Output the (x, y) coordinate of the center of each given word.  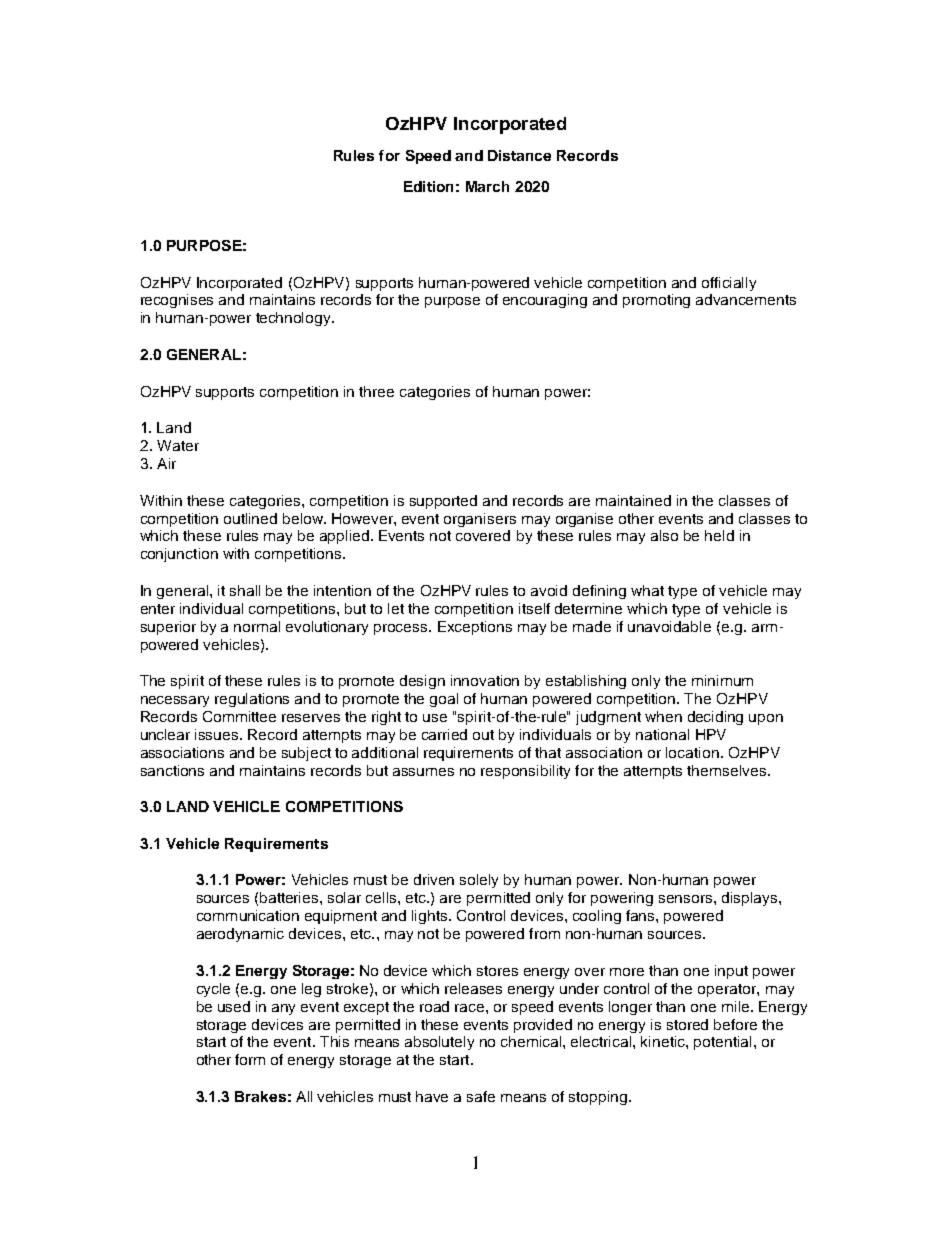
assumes (423, 772)
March (487, 186)
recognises (177, 301)
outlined (250, 518)
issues (218, 734)
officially (729, 284)
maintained (633, 500)
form (250, 1059)
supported (443, 502)
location (692, 752)
